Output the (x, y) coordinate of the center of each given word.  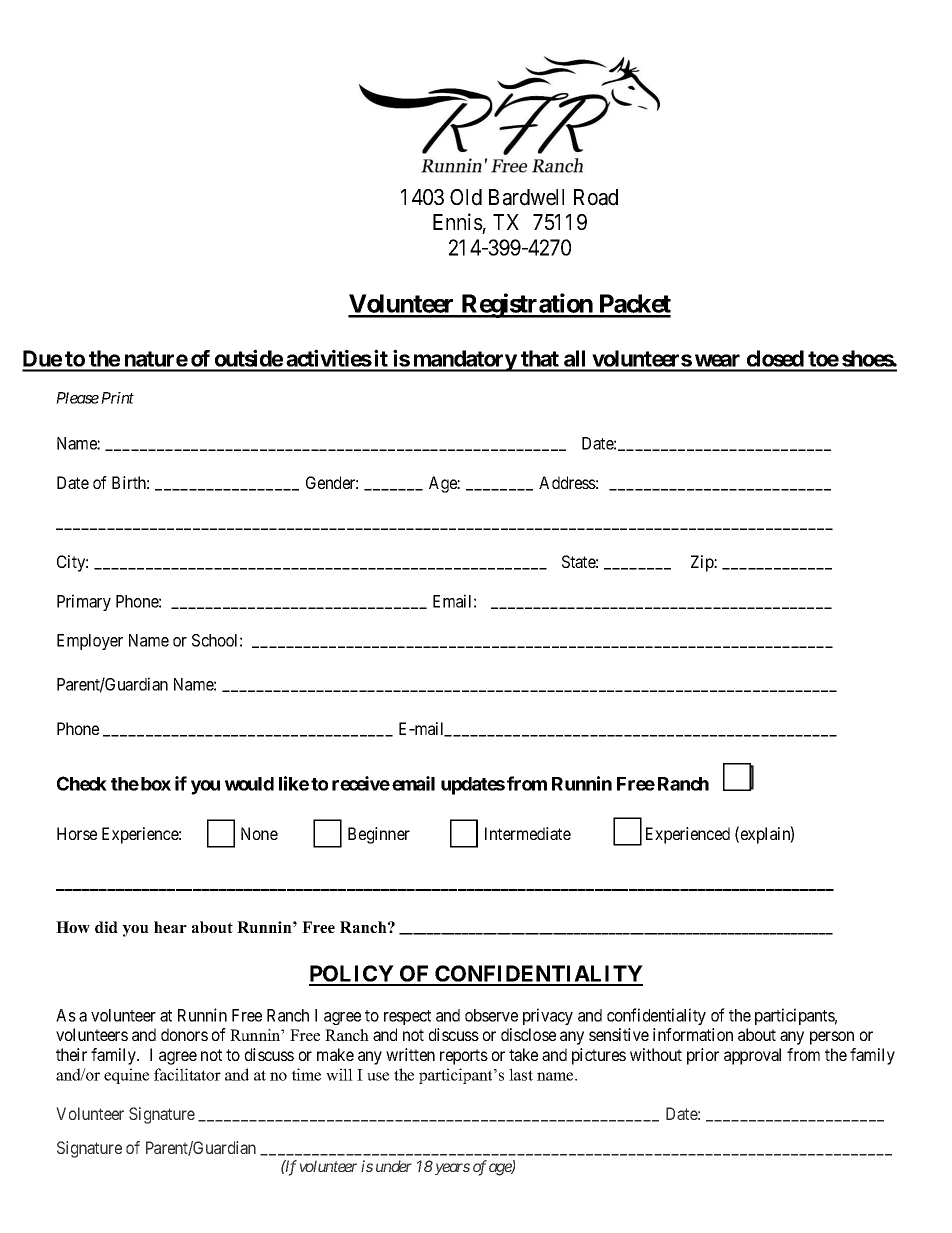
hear (170, 927)
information (693, 1034)
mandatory (464, 361)
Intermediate (528, 833)
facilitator (187, 1074)
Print (117, 398)
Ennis (458, 222)
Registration (527, 305)
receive (361, 783)
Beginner (379, 835)
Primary (84, 602)
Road (596, 197)
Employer (90, 642)
